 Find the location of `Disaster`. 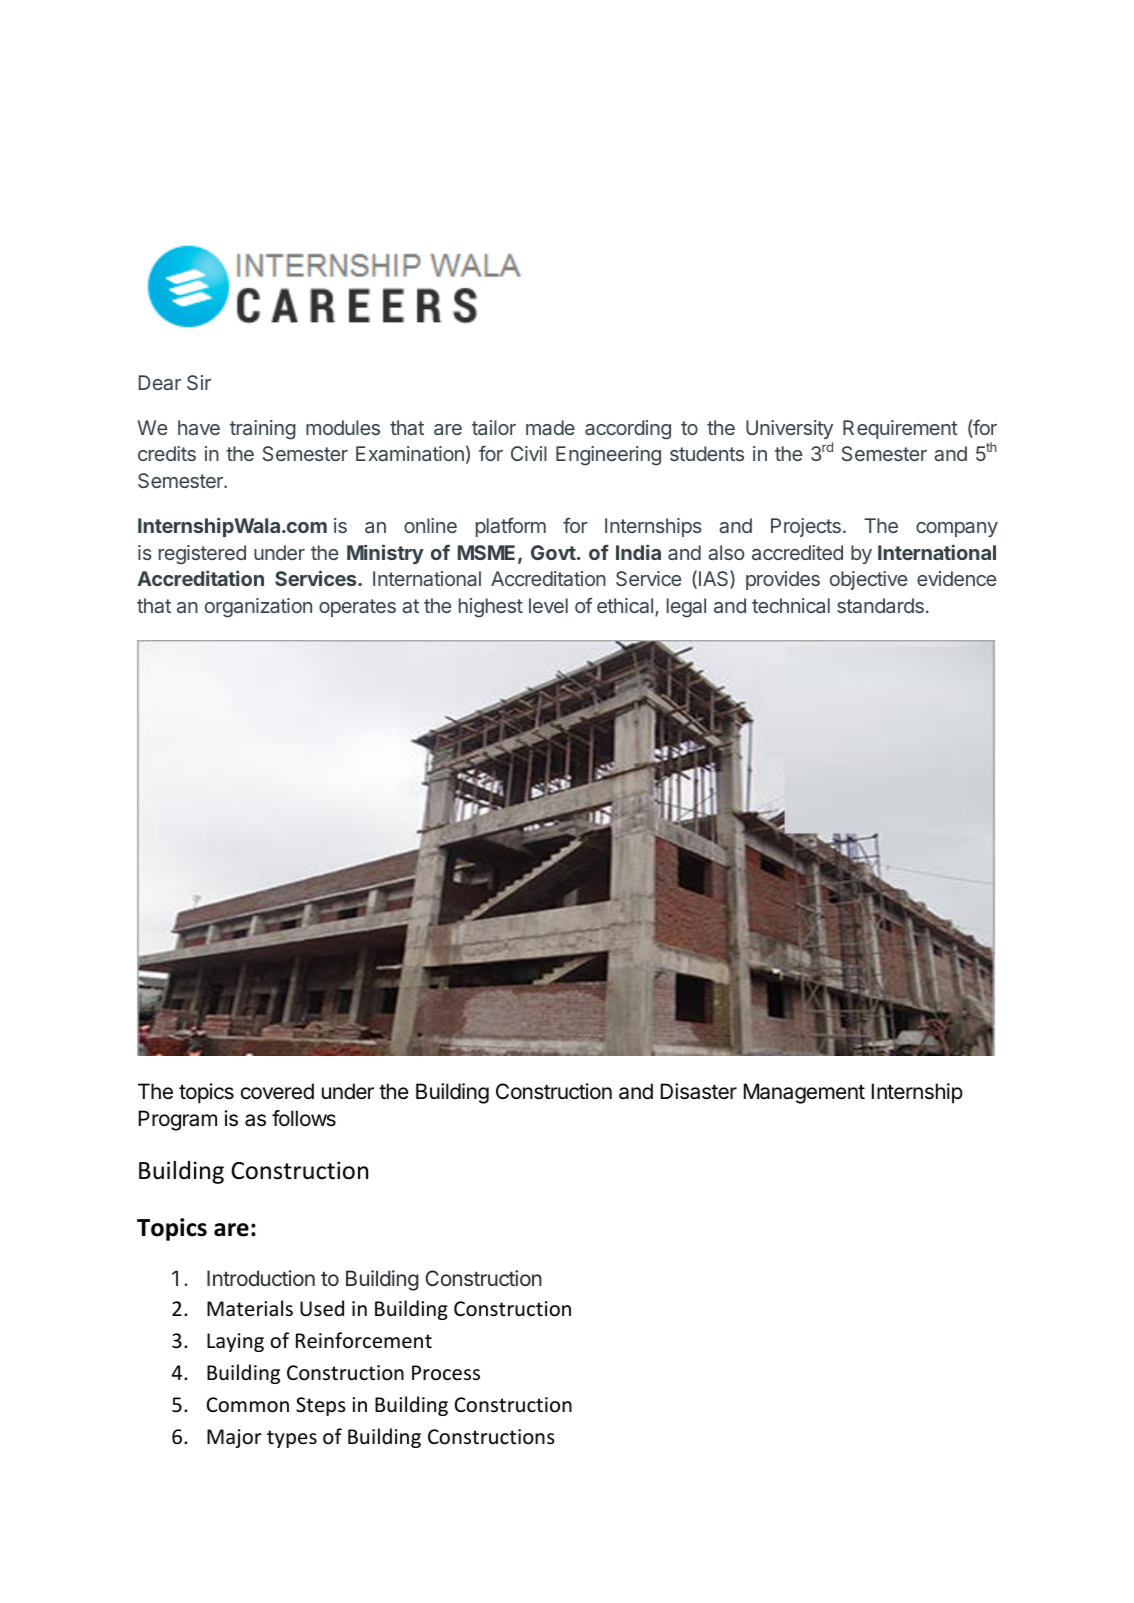

Disaster is located at coordinates (699, 1091).
